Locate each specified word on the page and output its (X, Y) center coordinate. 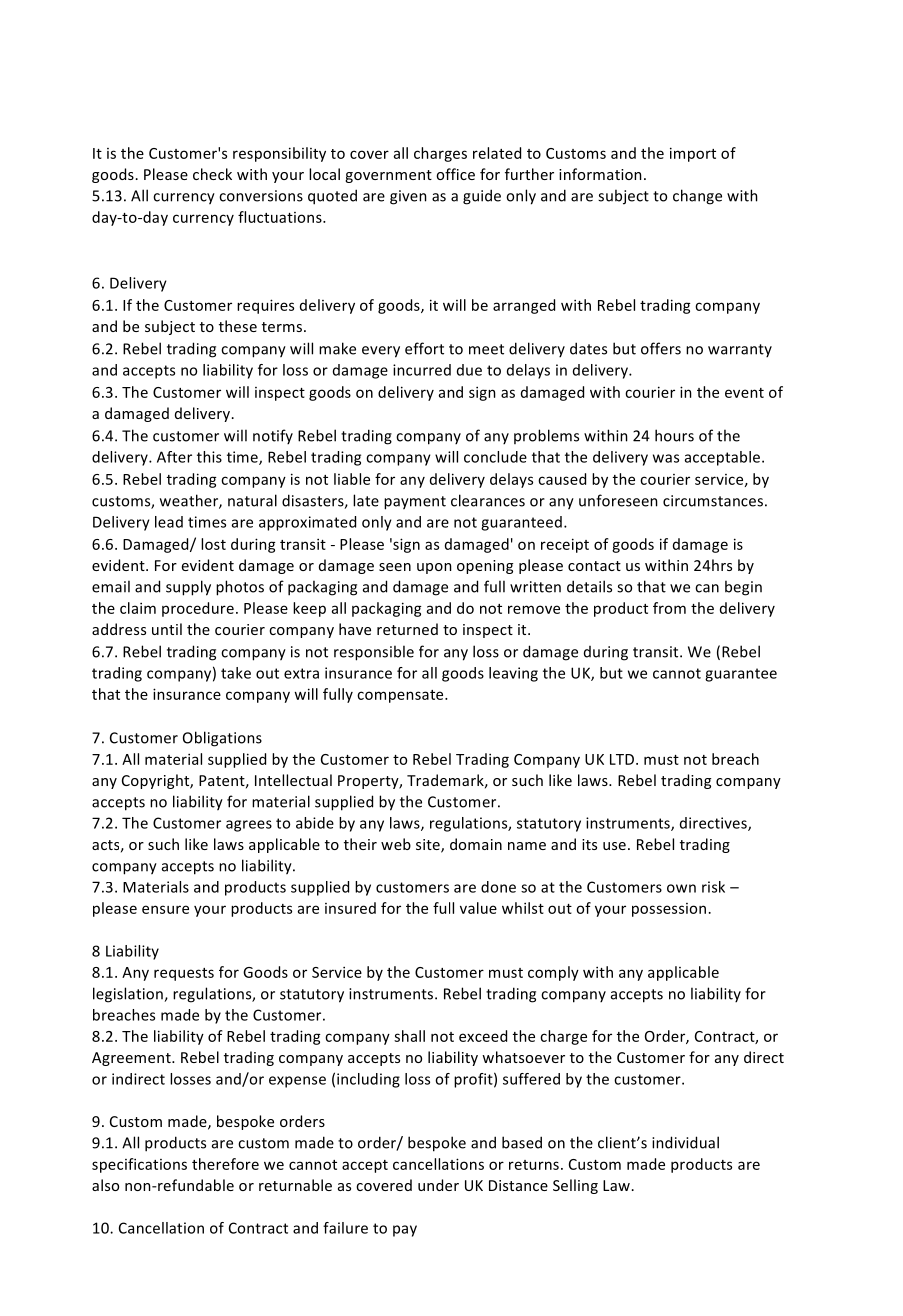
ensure (165, 909)
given (408, 197)
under (438, 1185)
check (212, 174)
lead (169, 522)
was (666, 458)
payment (415, 503)
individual (685, 1142)
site (429, 846)
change (697, 197)
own (681, 888)
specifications (139, 1165)
